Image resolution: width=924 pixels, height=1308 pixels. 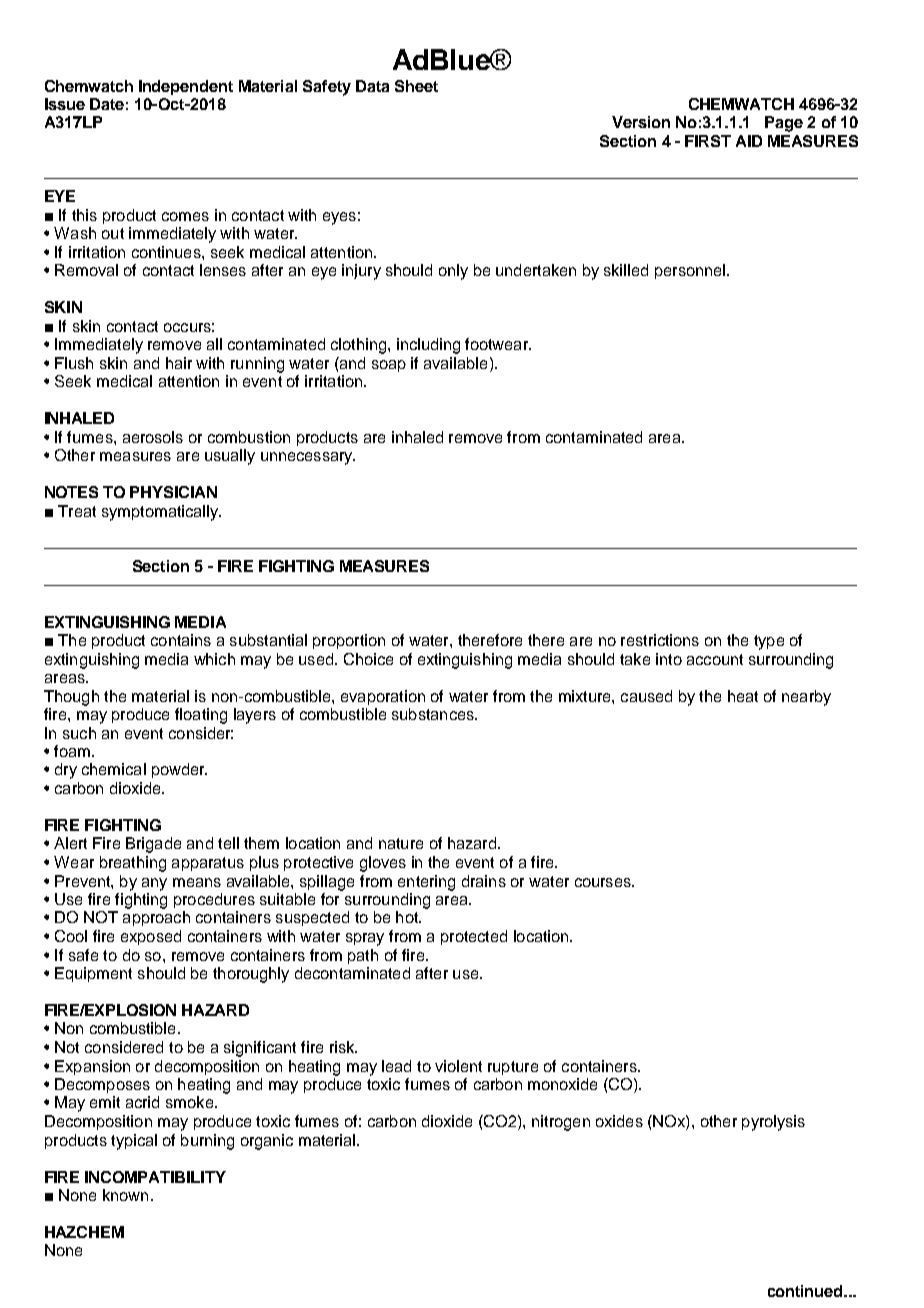 I want to click on nitrogen, so click(x=561, y=1123).
